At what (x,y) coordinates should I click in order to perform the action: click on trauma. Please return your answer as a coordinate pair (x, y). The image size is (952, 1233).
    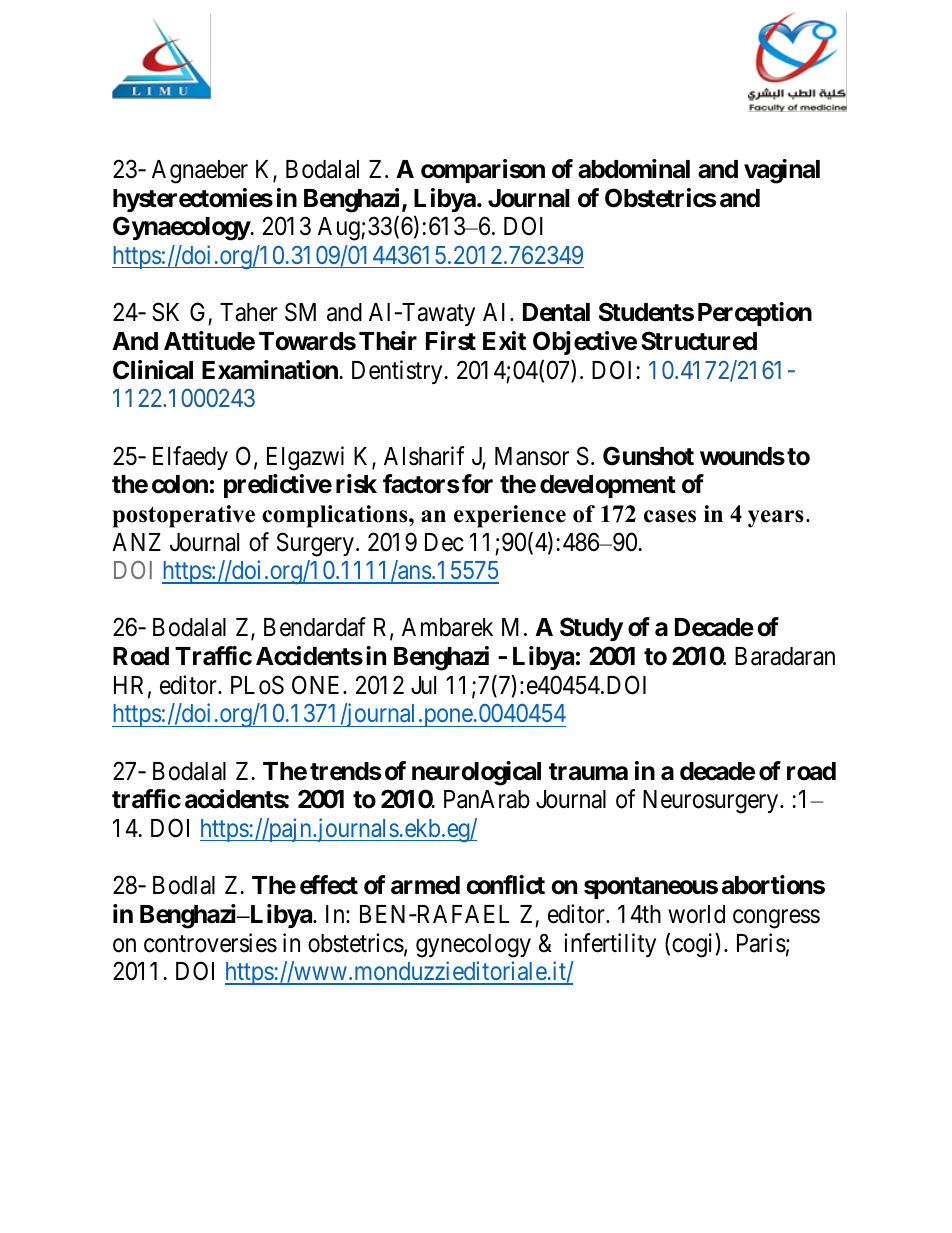
    Looking at the image, I should click on (588, 772).
